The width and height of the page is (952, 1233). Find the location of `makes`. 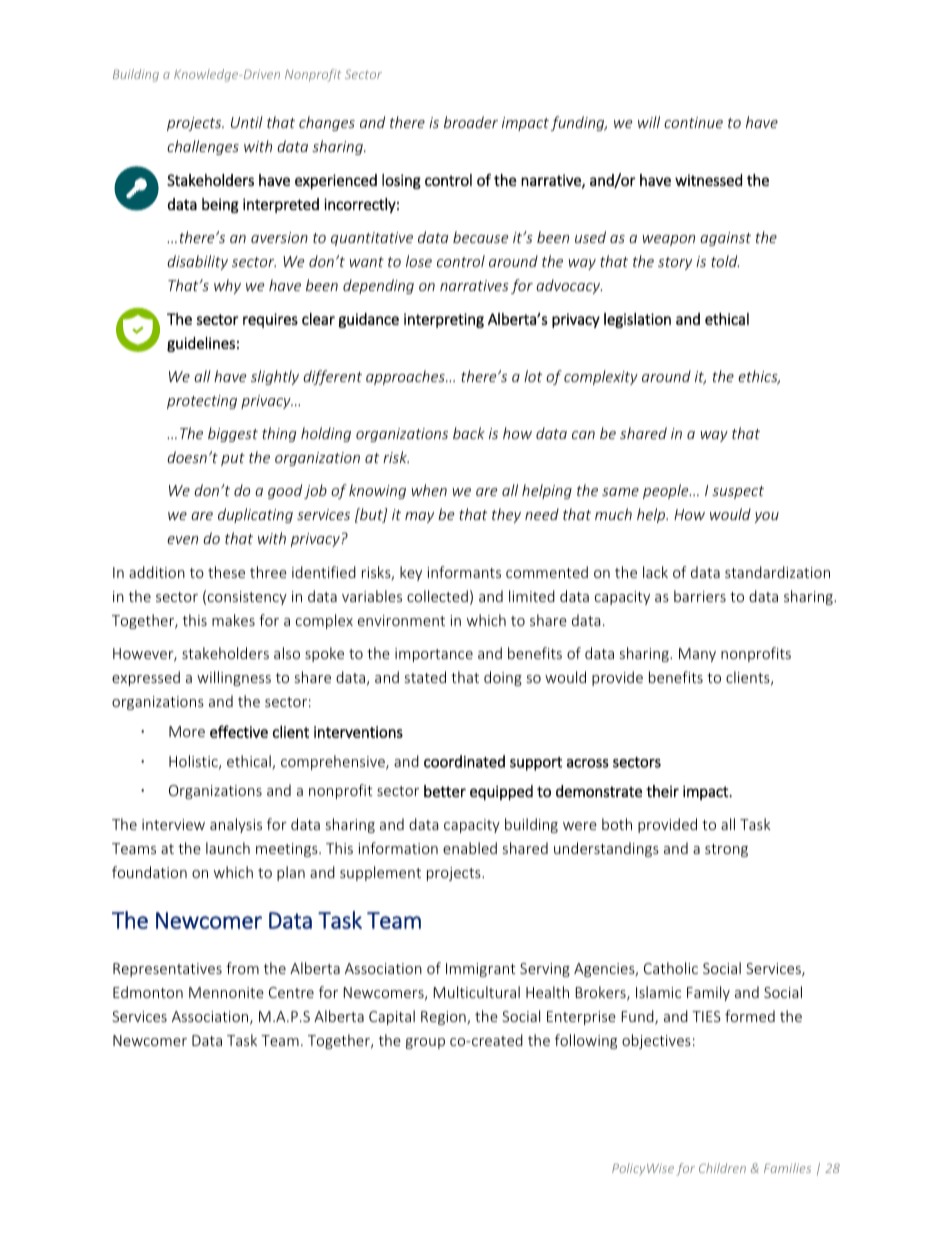

makes is located at coordinates (233, 620).
